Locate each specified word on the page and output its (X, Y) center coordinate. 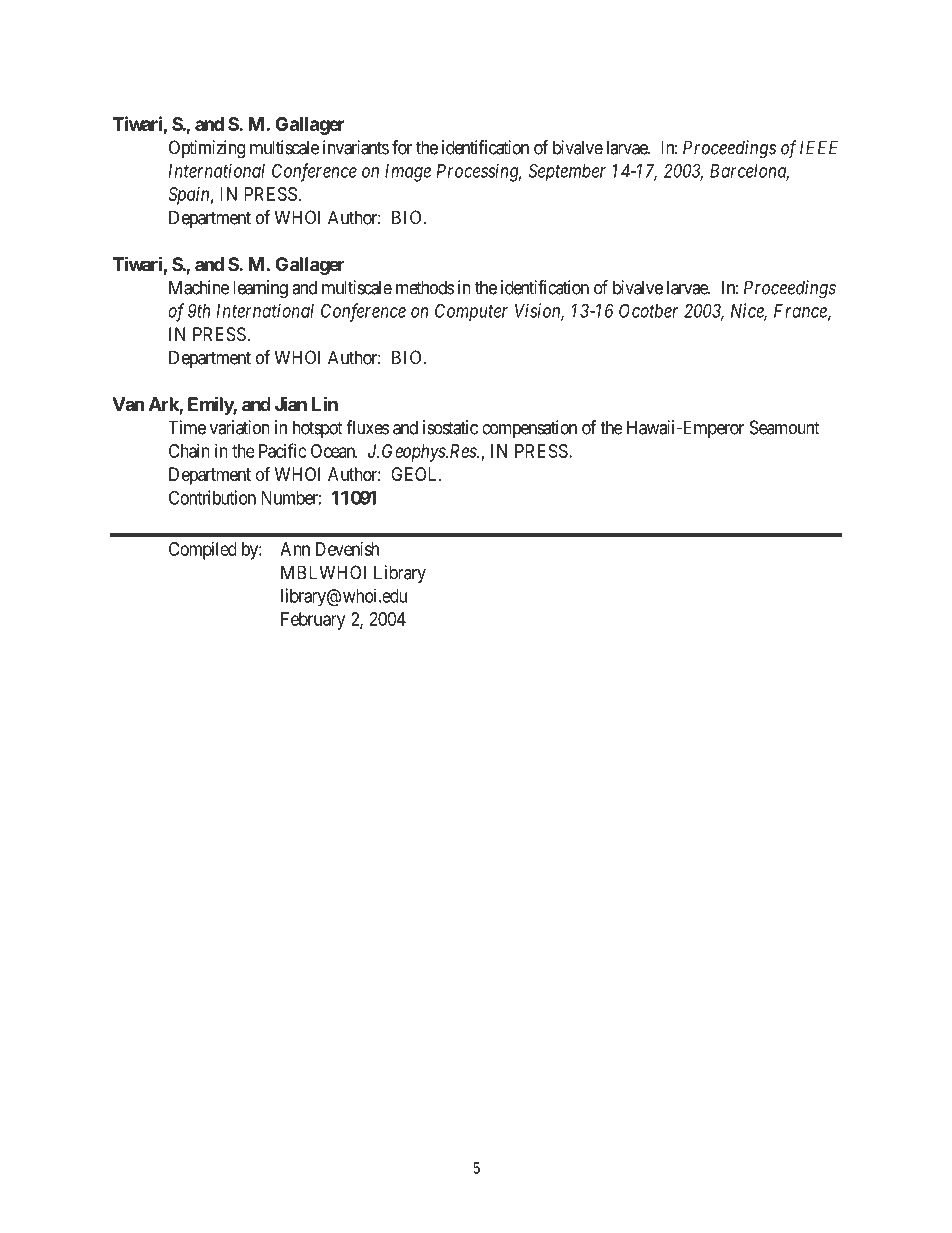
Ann (295, 549)
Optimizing (207, 149)
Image (408, 173)
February (313, 621)
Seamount (785, 427)
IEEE (819, 147)
